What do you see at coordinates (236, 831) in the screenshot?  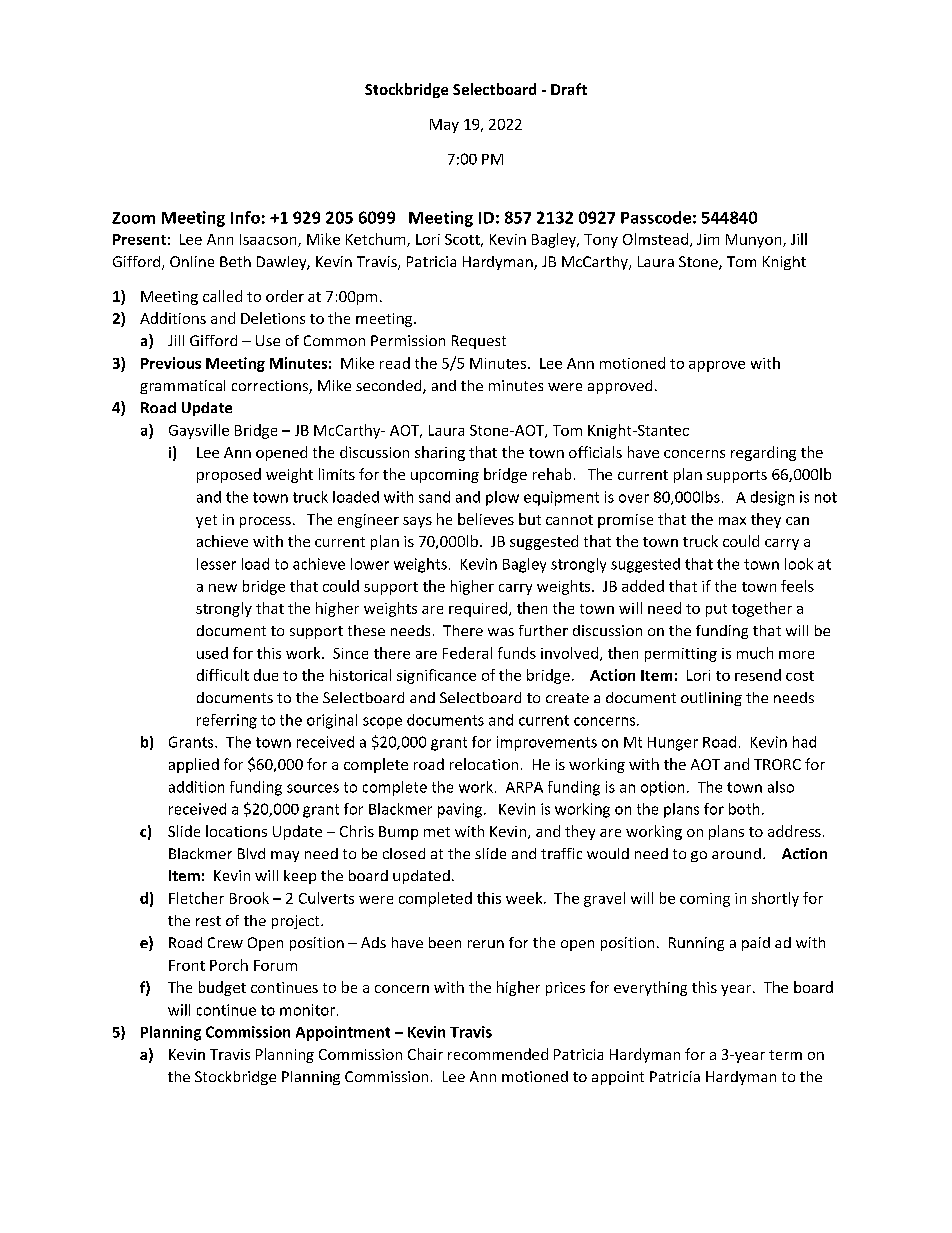 I see `locations` at bounding box center [236, 831].
